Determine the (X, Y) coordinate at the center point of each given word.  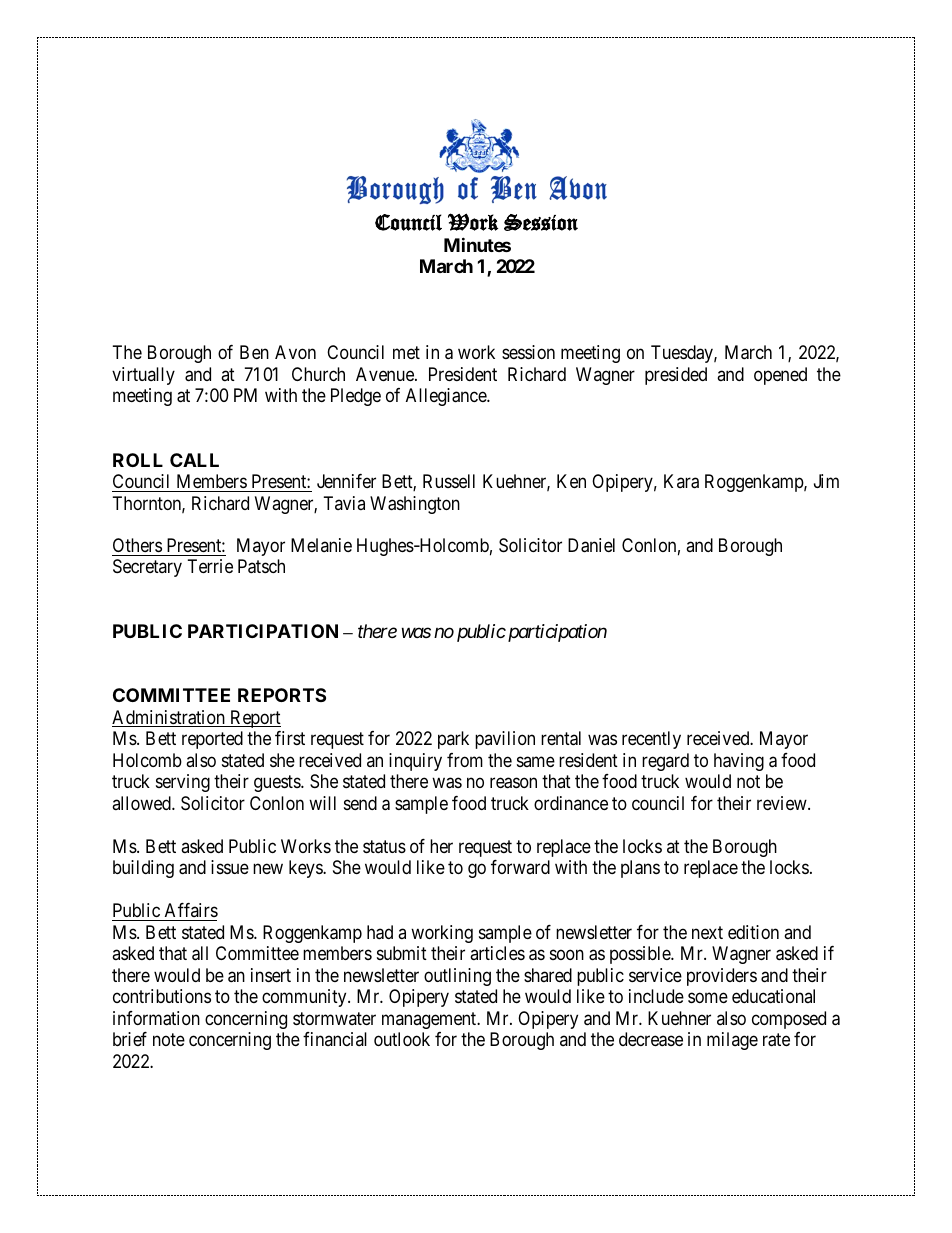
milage (732, 1041)
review (783, 803)
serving (183, 783)
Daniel (591, 545)
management (430, 1020)
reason (513, 783)
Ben (254, 352)
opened (780, 376)
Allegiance (447, 397)
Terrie (210, 566)
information (156, 1018)
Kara (681, 481)
